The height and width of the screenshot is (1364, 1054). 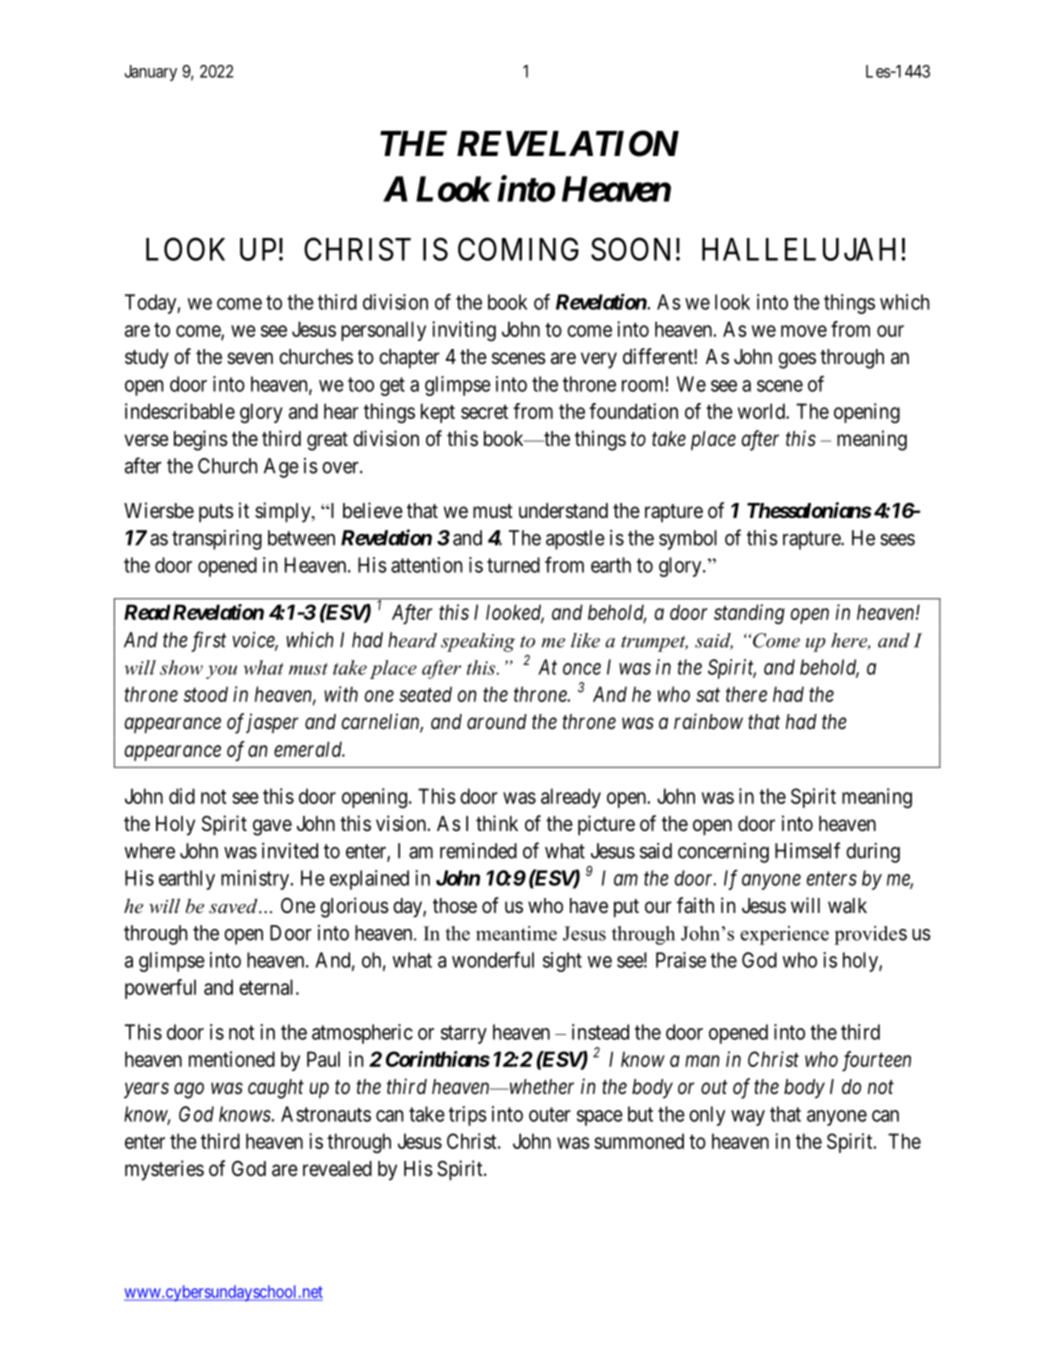 I want to click on reminded, so click(x=478, y=851).
